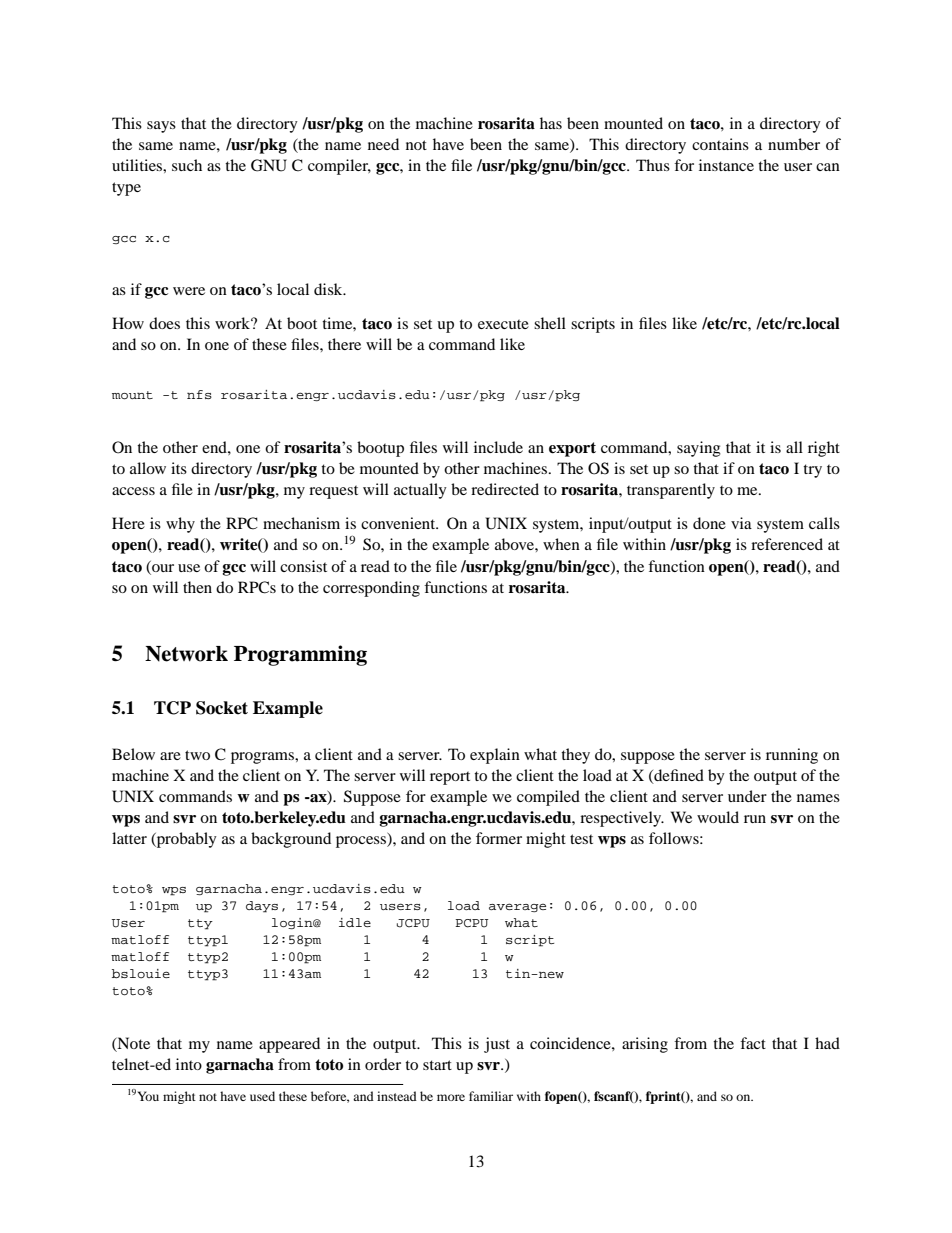 This screenshot has height=1233, width=952. What do you see at coordinates (179, 468) in the screenshot?
I see `its` at bounding box center [179, 468].
